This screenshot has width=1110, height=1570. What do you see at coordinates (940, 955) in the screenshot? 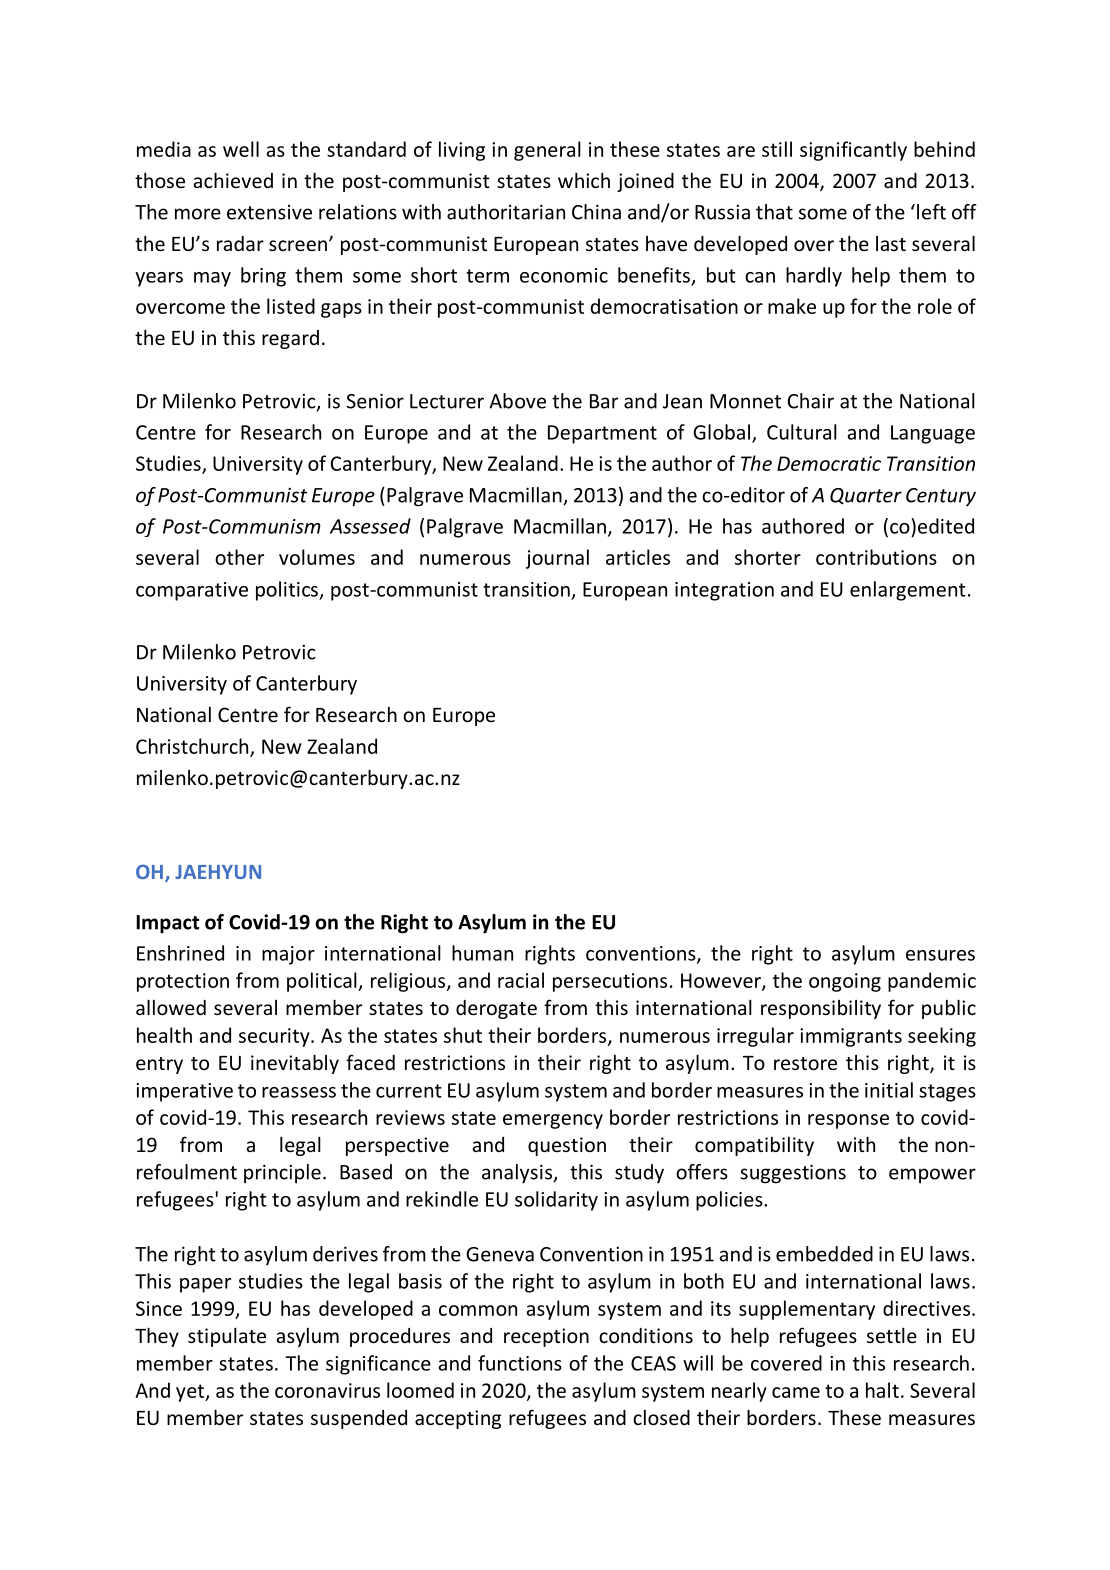
I see `ensures` at bounding box center [940, 955].
